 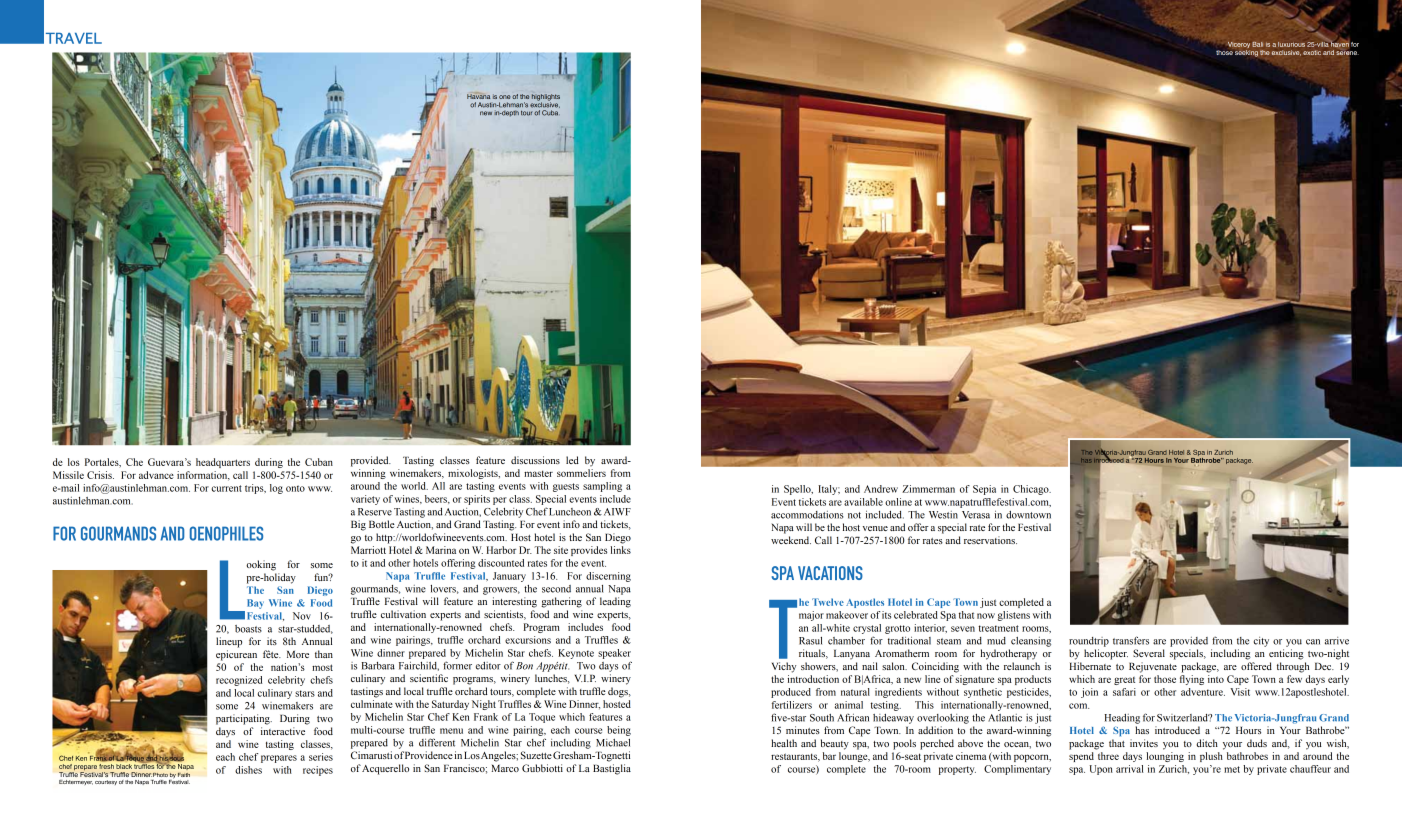 What do you see at coordinates (546, 98) in the image?
I see `highlights` at bounding box center [546, 98].
